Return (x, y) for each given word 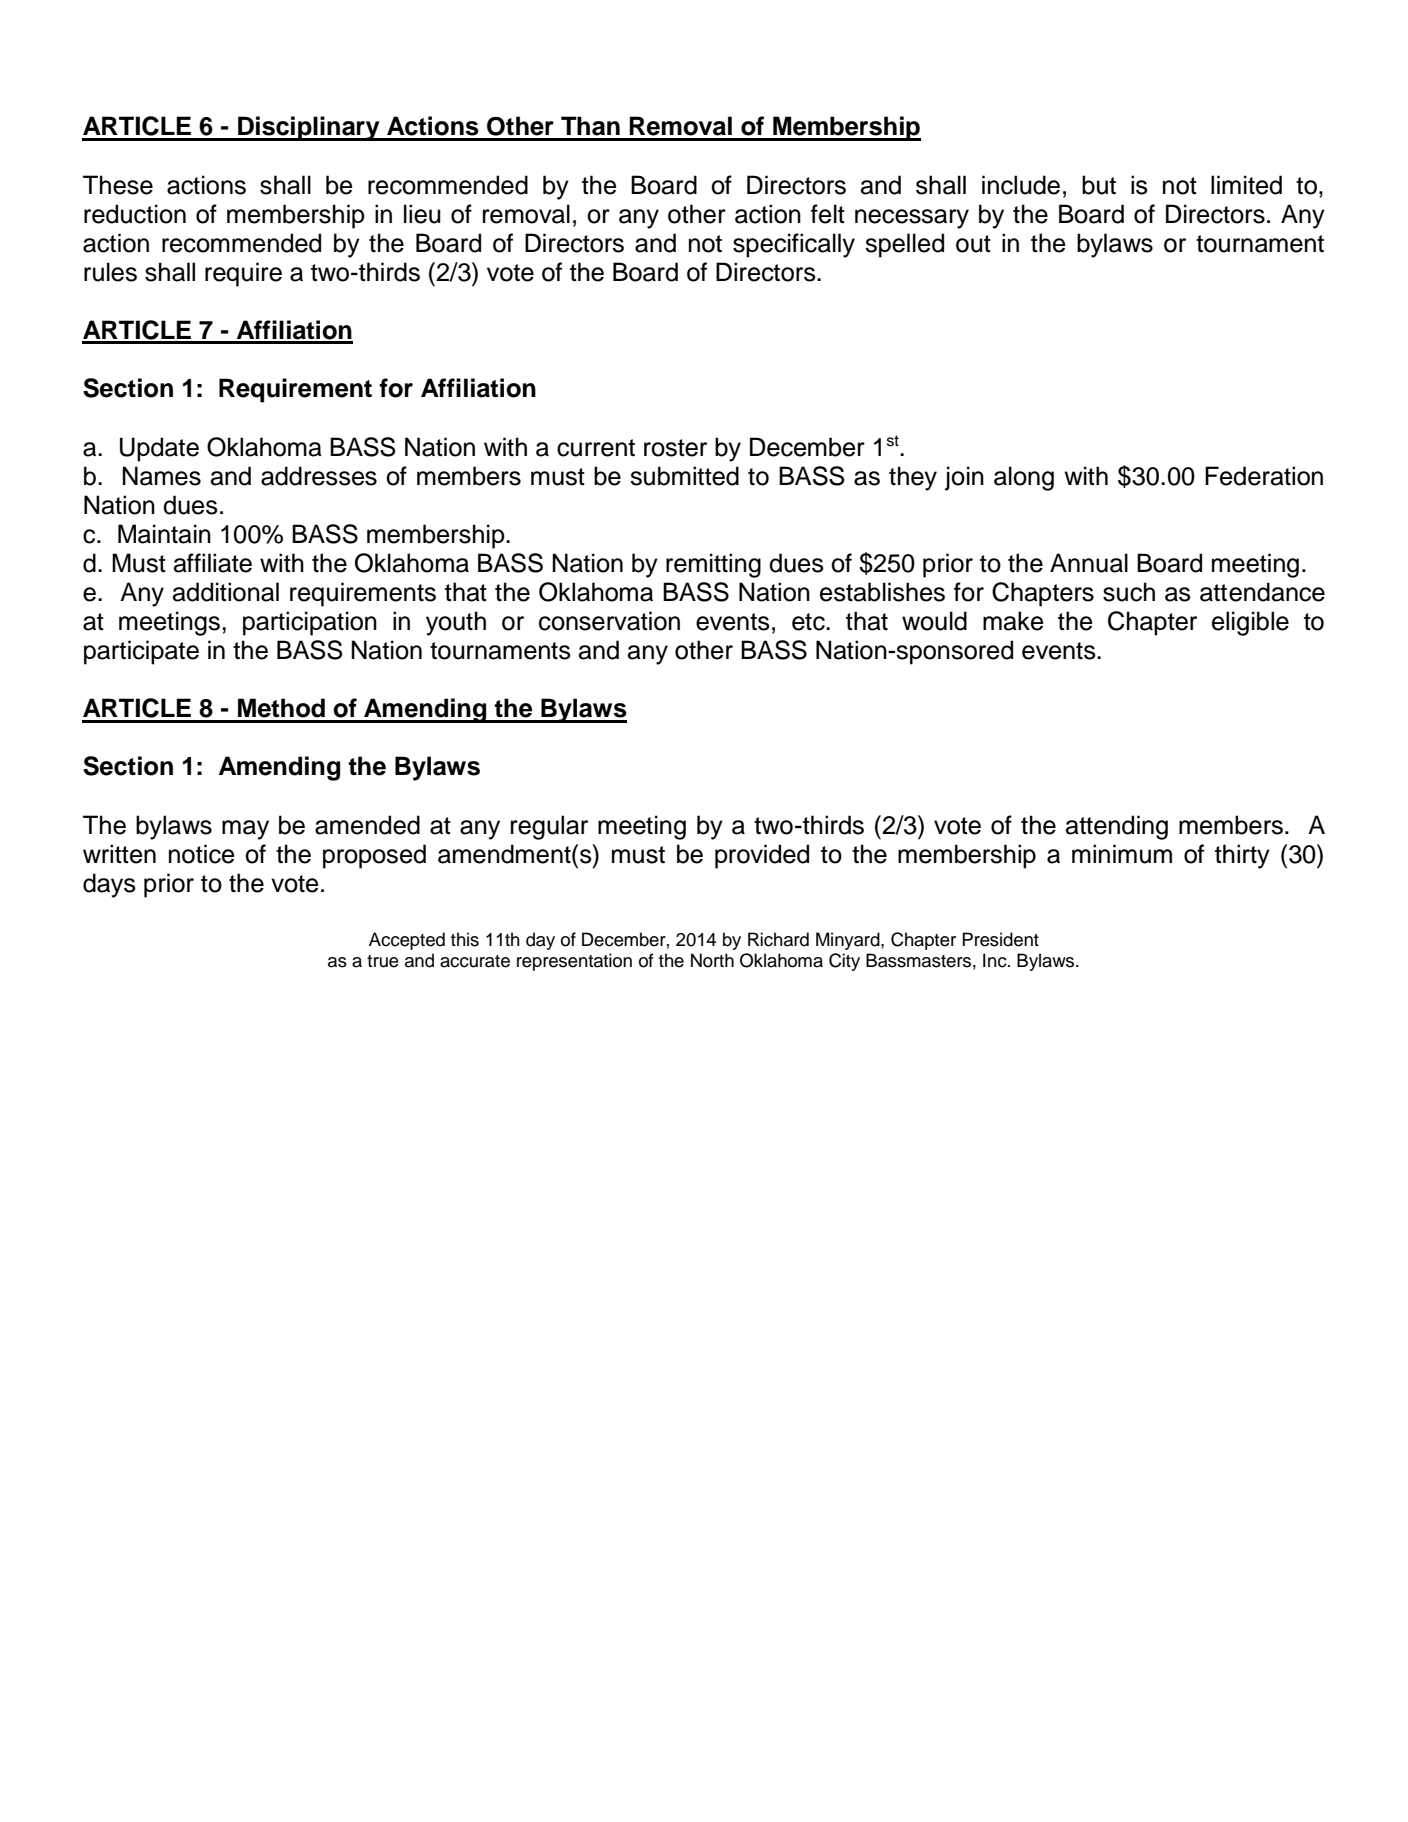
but (1099, 185)
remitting (713, 565)
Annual (1089, 563)
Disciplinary (309, 128)
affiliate (213, 563)
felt (828, 214)
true (383, 961)
